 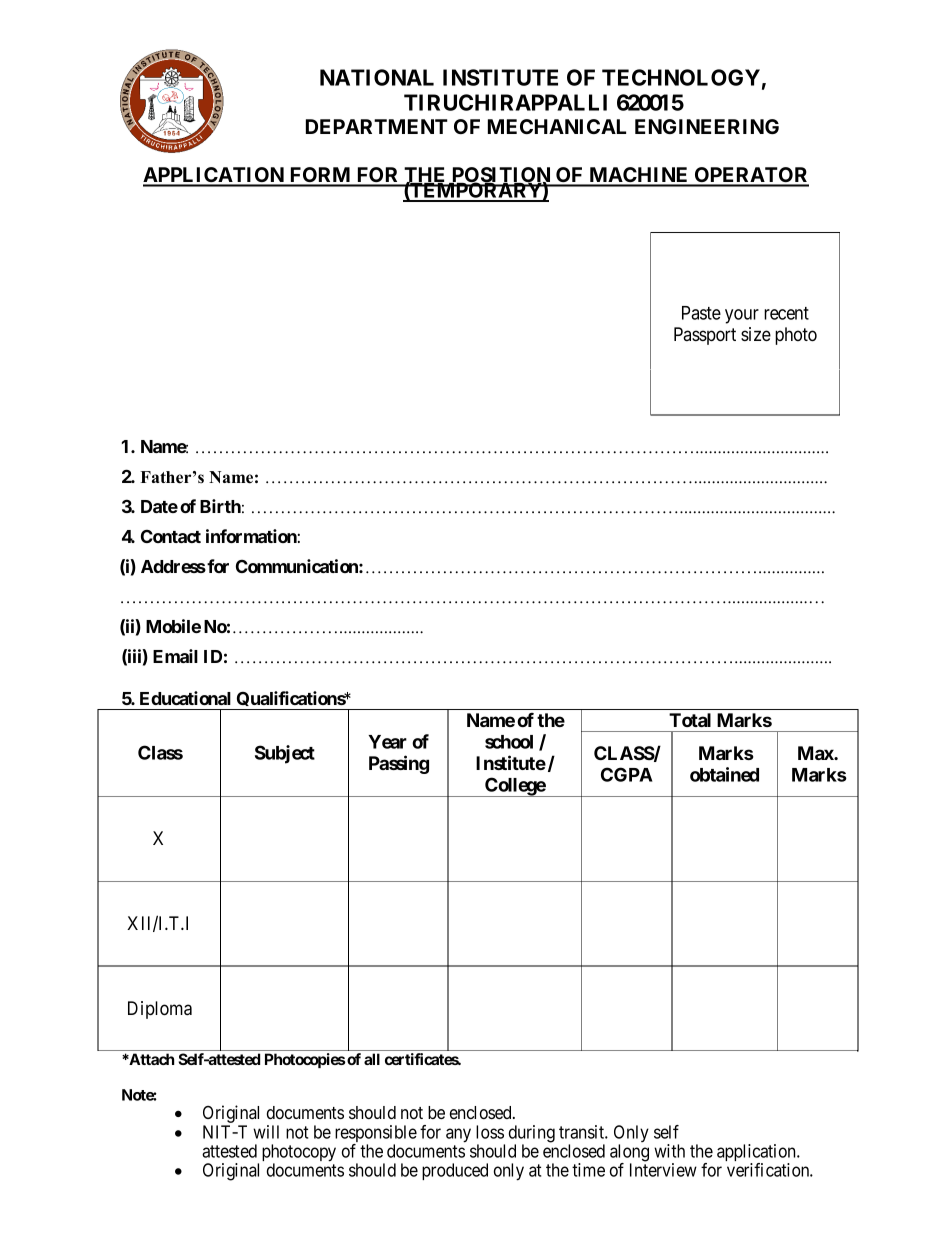 I want to click on Contact, so click(x=171, y=536).
